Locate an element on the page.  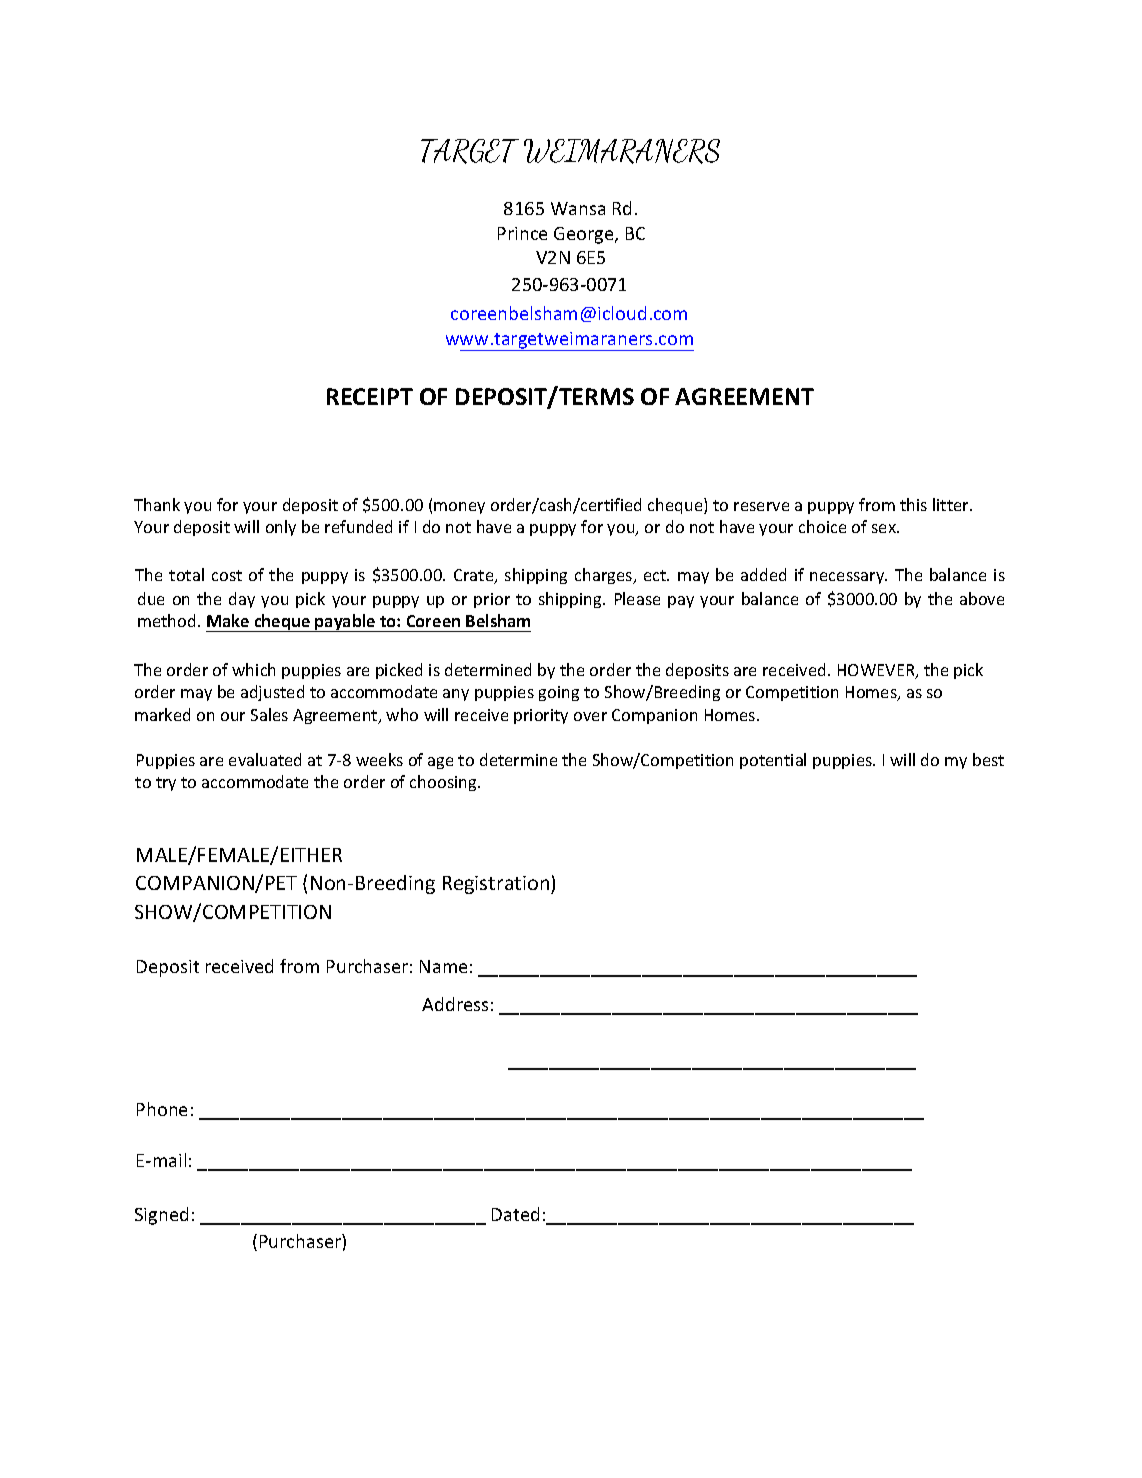
George is located at coordinates (585, 235).
